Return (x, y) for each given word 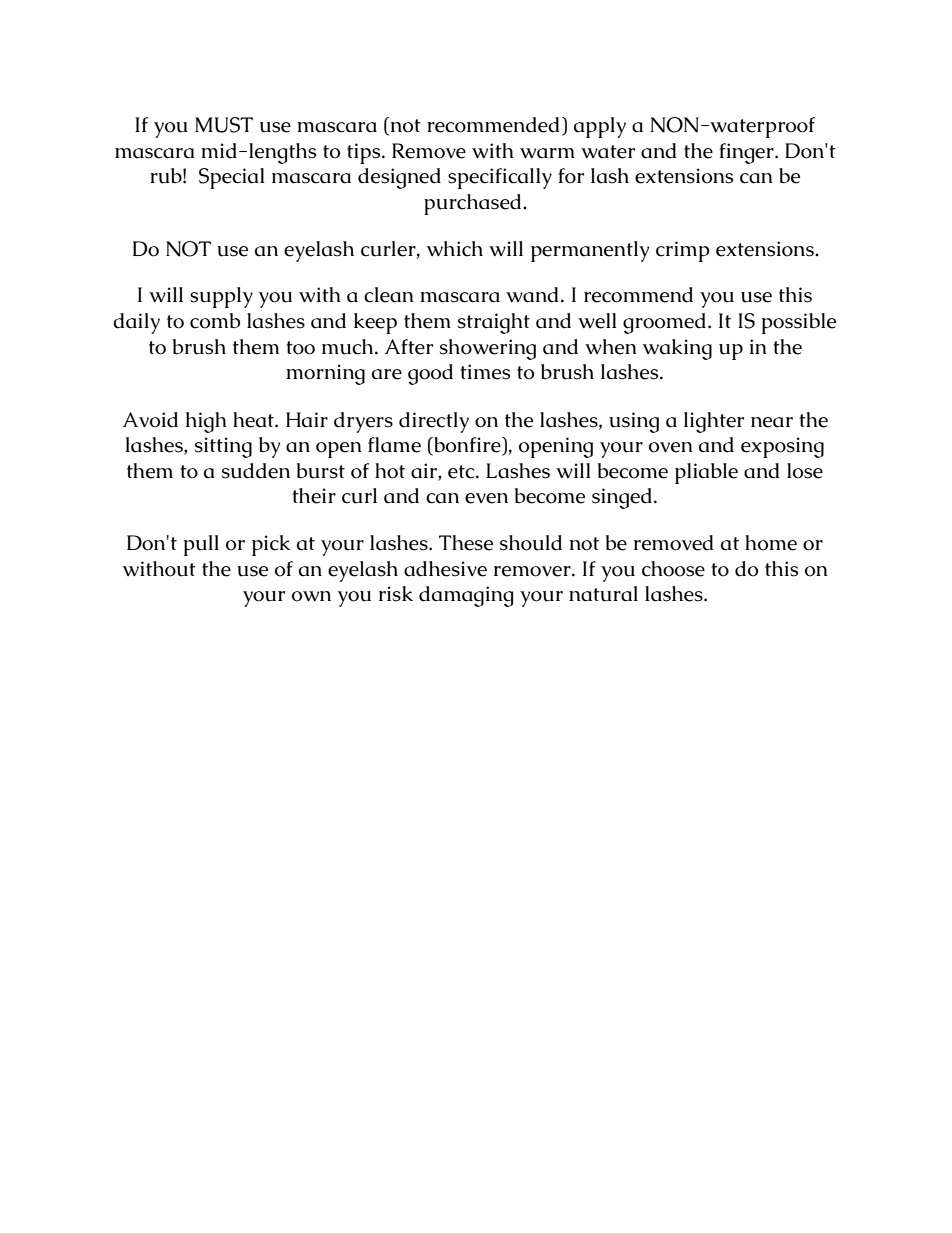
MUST (224, 125)
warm (547, 153)
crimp (682, 251)
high (206, 422)
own (311, 596)
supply (221, 297)
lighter (714, 422)
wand (532, 295)
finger (747, 153)
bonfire (467, 446)
